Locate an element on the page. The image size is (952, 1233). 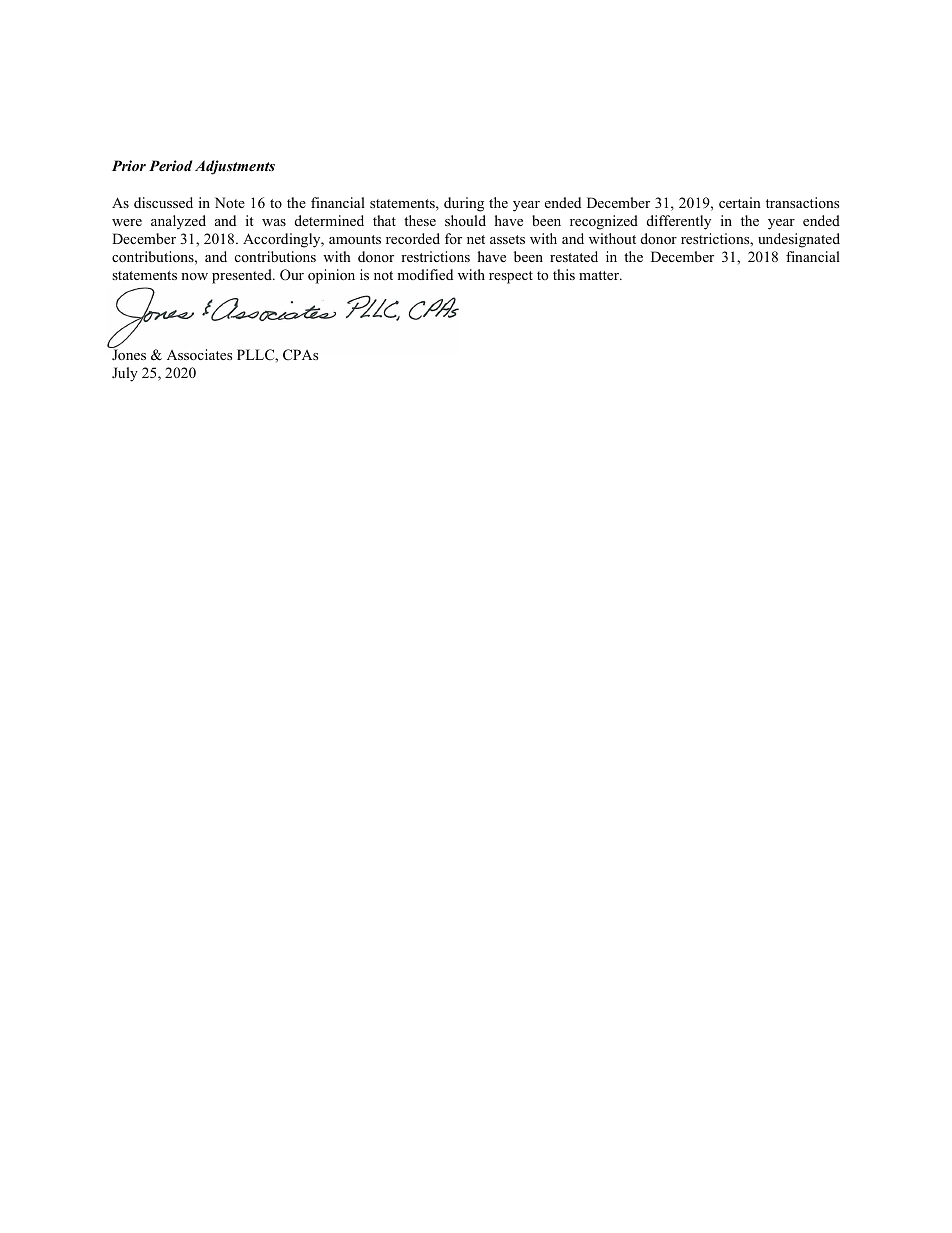
Associates is located at coordinates (199, 354).
